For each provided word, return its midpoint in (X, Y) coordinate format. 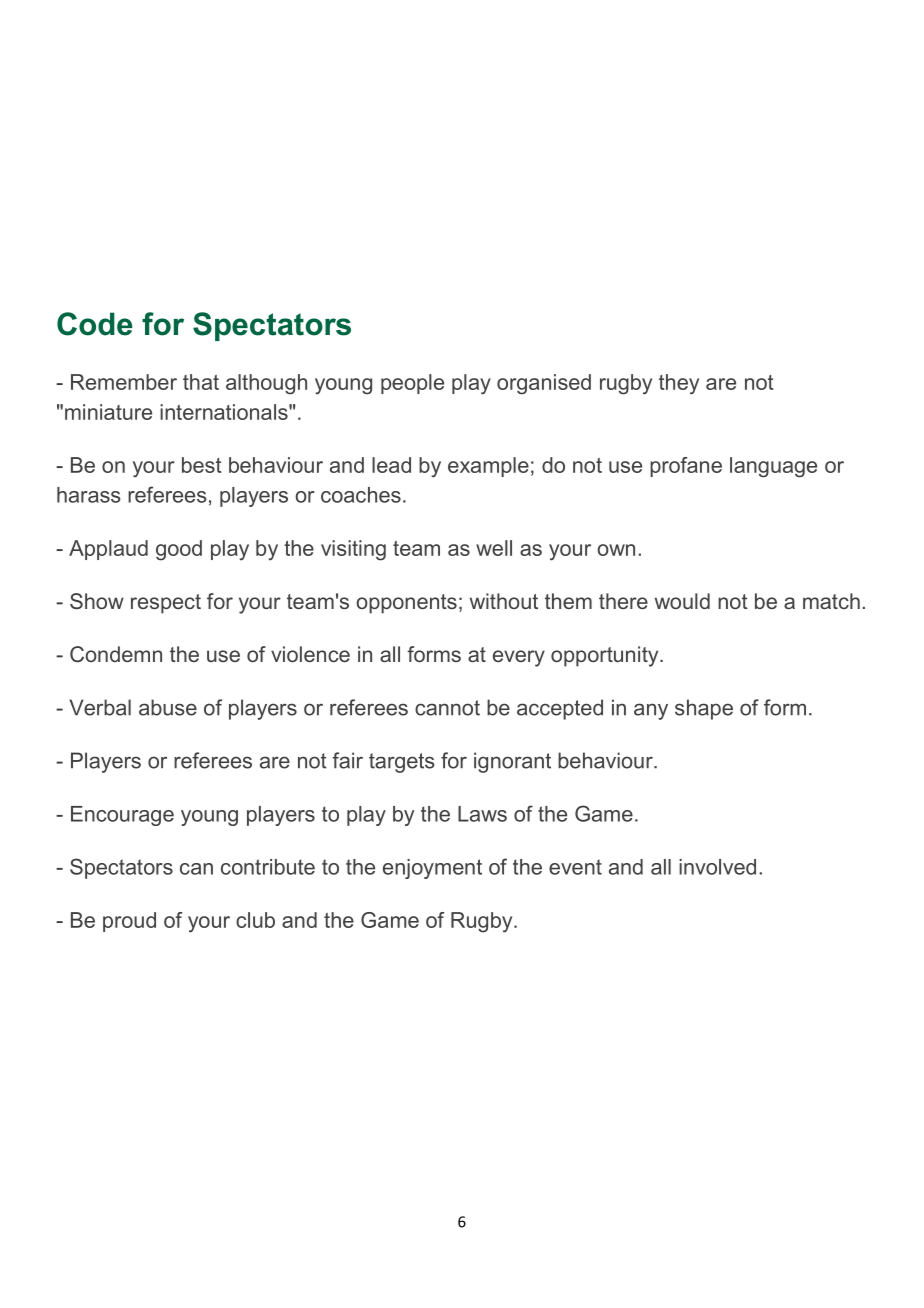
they (679, 384)
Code (95, 324)
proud (129, 922)
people (412, 384)
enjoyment (432, 869)
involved (717, 867)
